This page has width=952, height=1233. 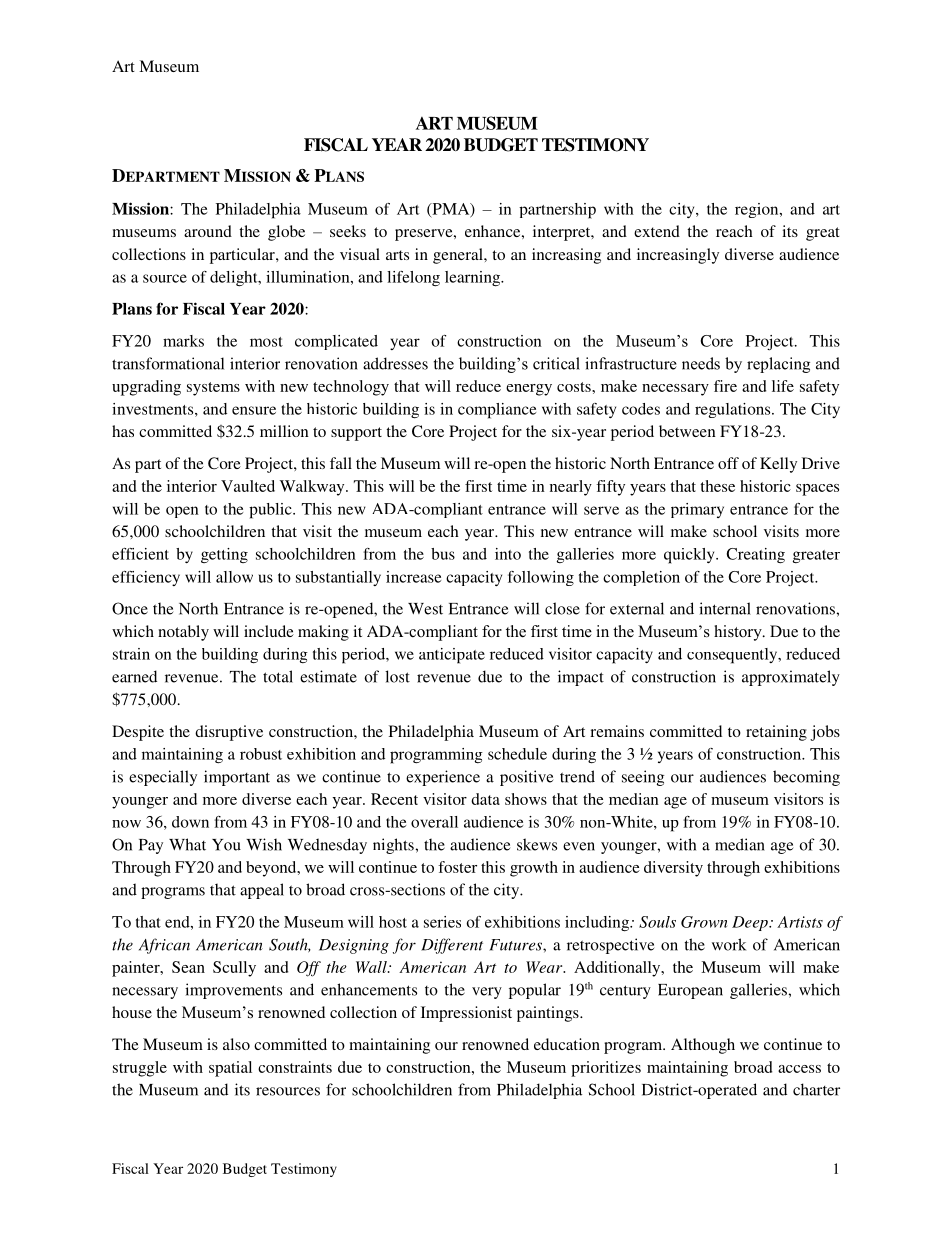 I want to click on notably, so click(x=183, y=633).
